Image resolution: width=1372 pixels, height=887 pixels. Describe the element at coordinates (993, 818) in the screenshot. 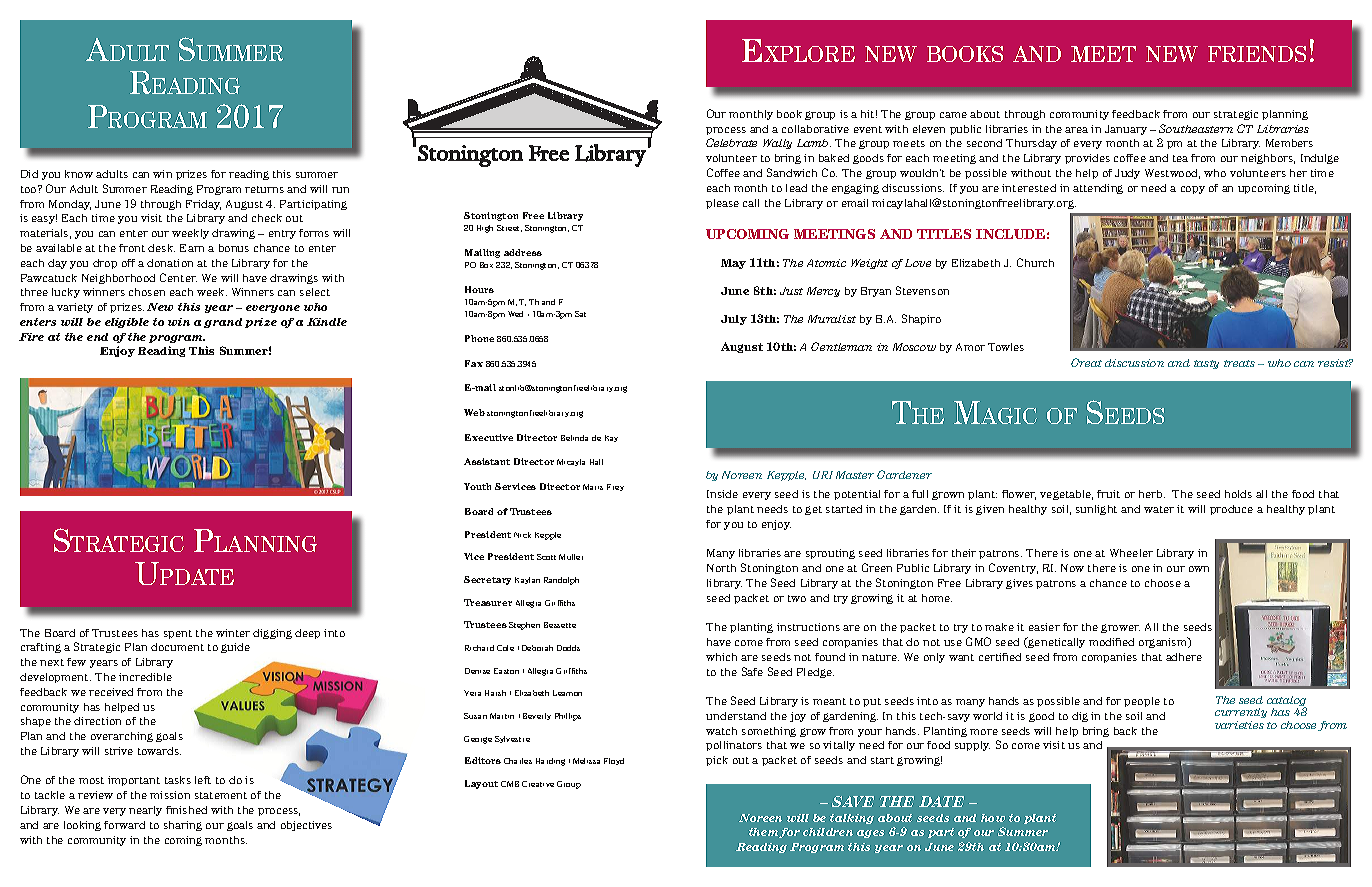

I see `how` at that location.
